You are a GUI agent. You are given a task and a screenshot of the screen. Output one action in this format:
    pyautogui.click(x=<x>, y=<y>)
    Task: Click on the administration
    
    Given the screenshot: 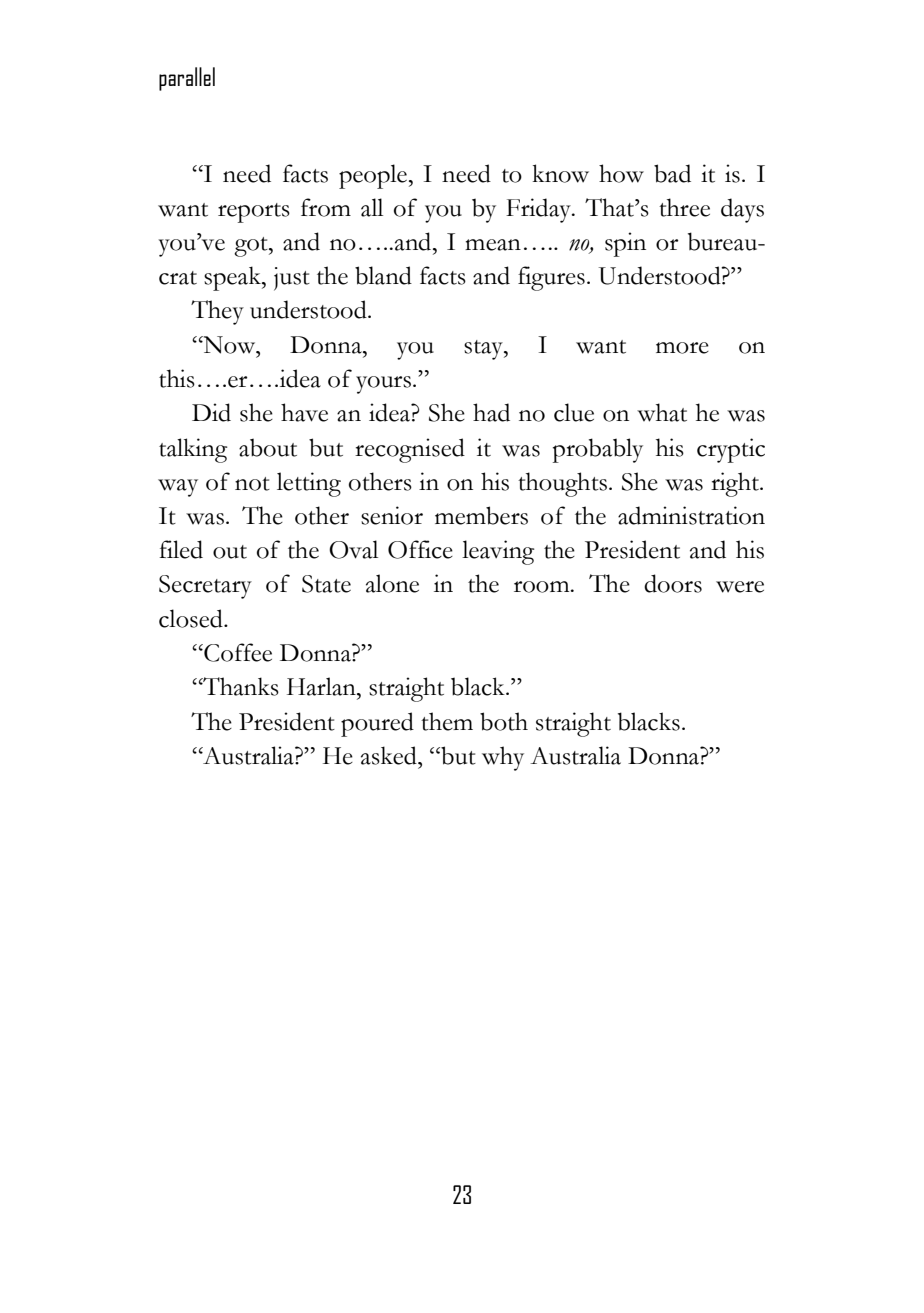 What is the action you would take?
    pyautogui.click(x=691, y=515)
